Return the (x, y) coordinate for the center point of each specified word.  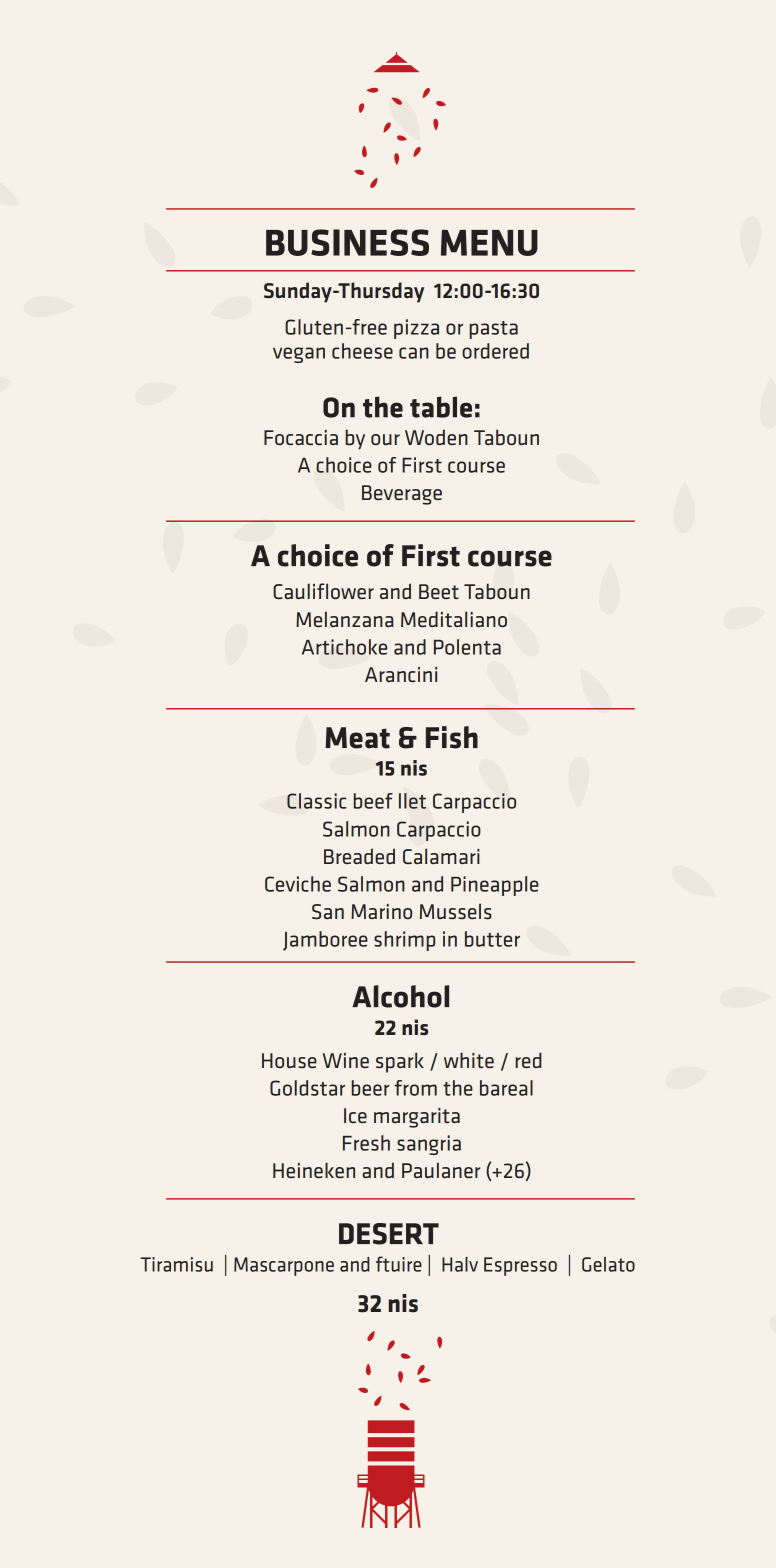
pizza (416, 329)
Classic (316, 801)
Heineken (314, 1170)
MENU (489, 243)
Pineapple (495, 886)
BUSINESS (347, 242)
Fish (452, 737)
